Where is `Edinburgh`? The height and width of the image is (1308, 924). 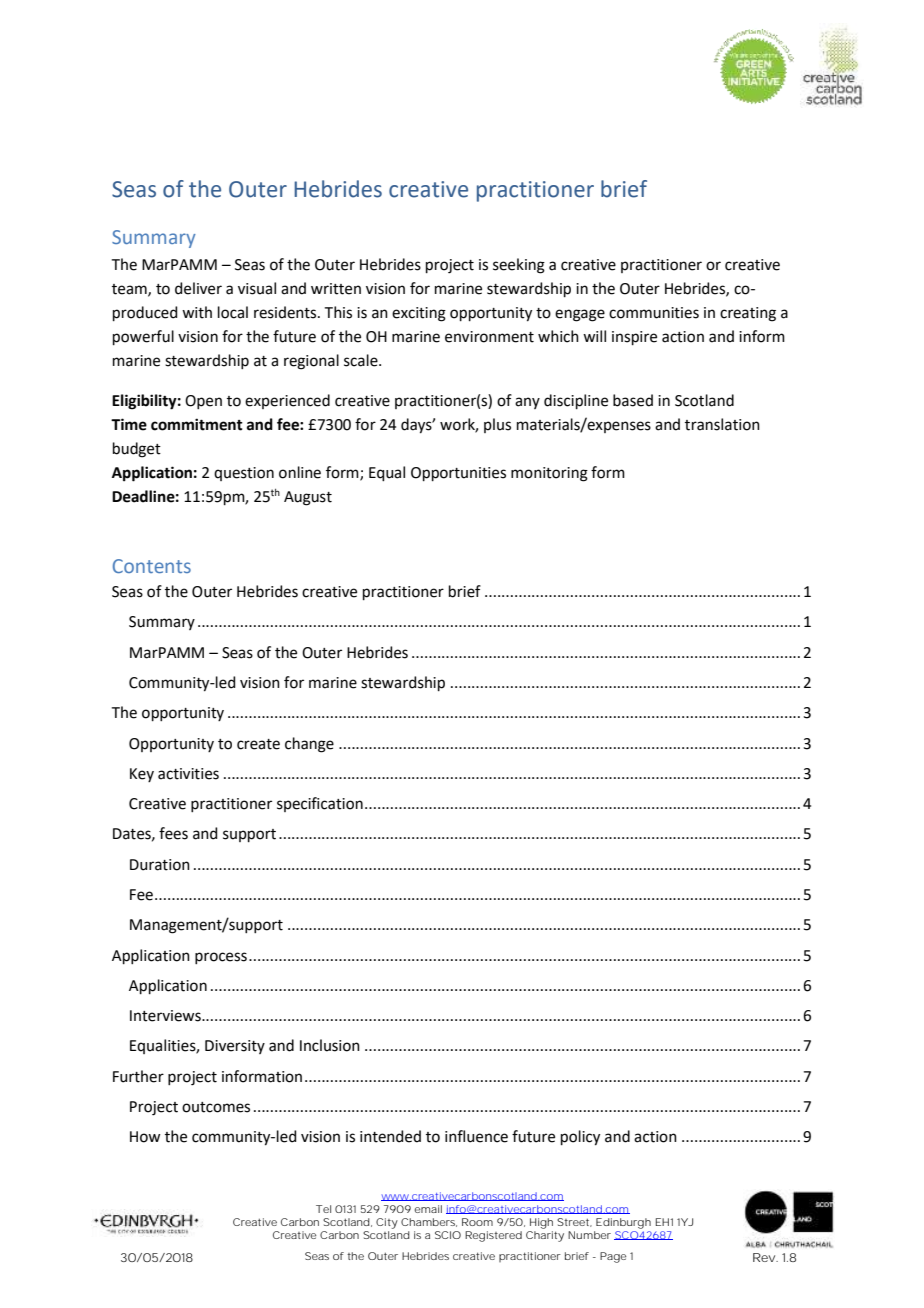
Edinburgh is located at coordinates (623, 1223).
